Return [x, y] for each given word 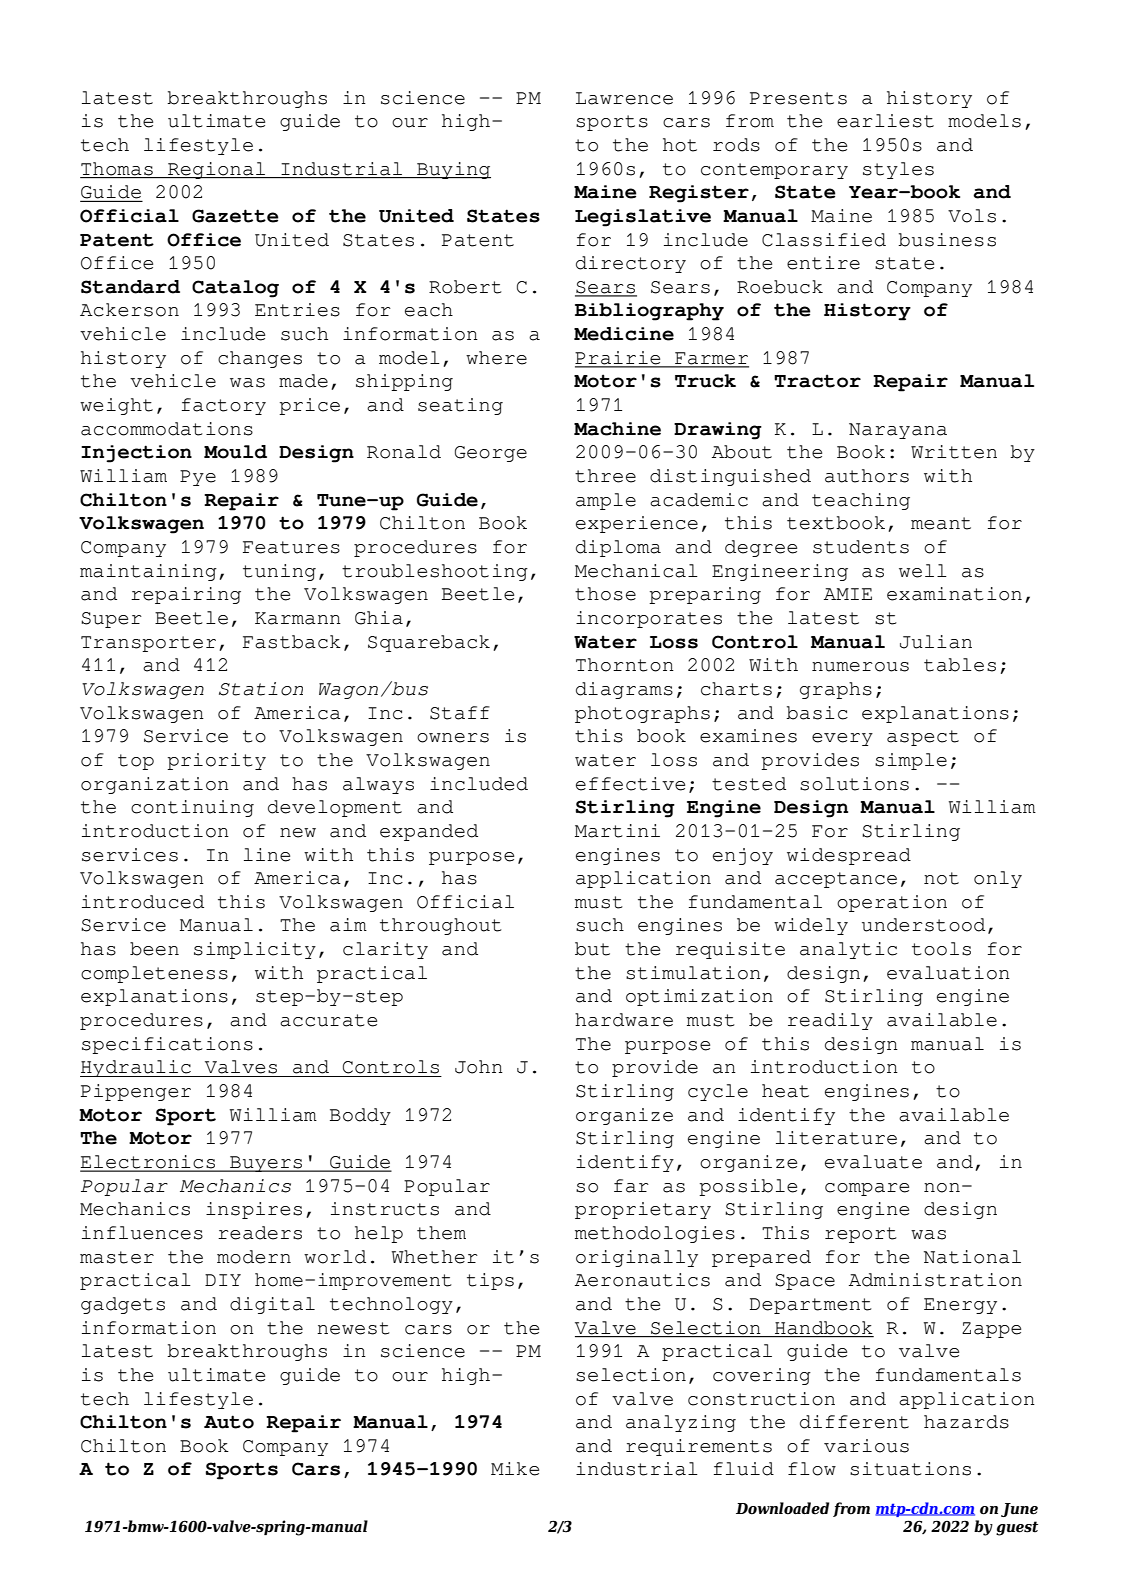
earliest [885, 121]
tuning [279, 572]
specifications [167, 1045]
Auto [229, 1422]
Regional [217, 170]
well [923, 571]
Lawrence [624, 98]
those [605, 594]
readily [830, 1021]
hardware [624, 1020]
